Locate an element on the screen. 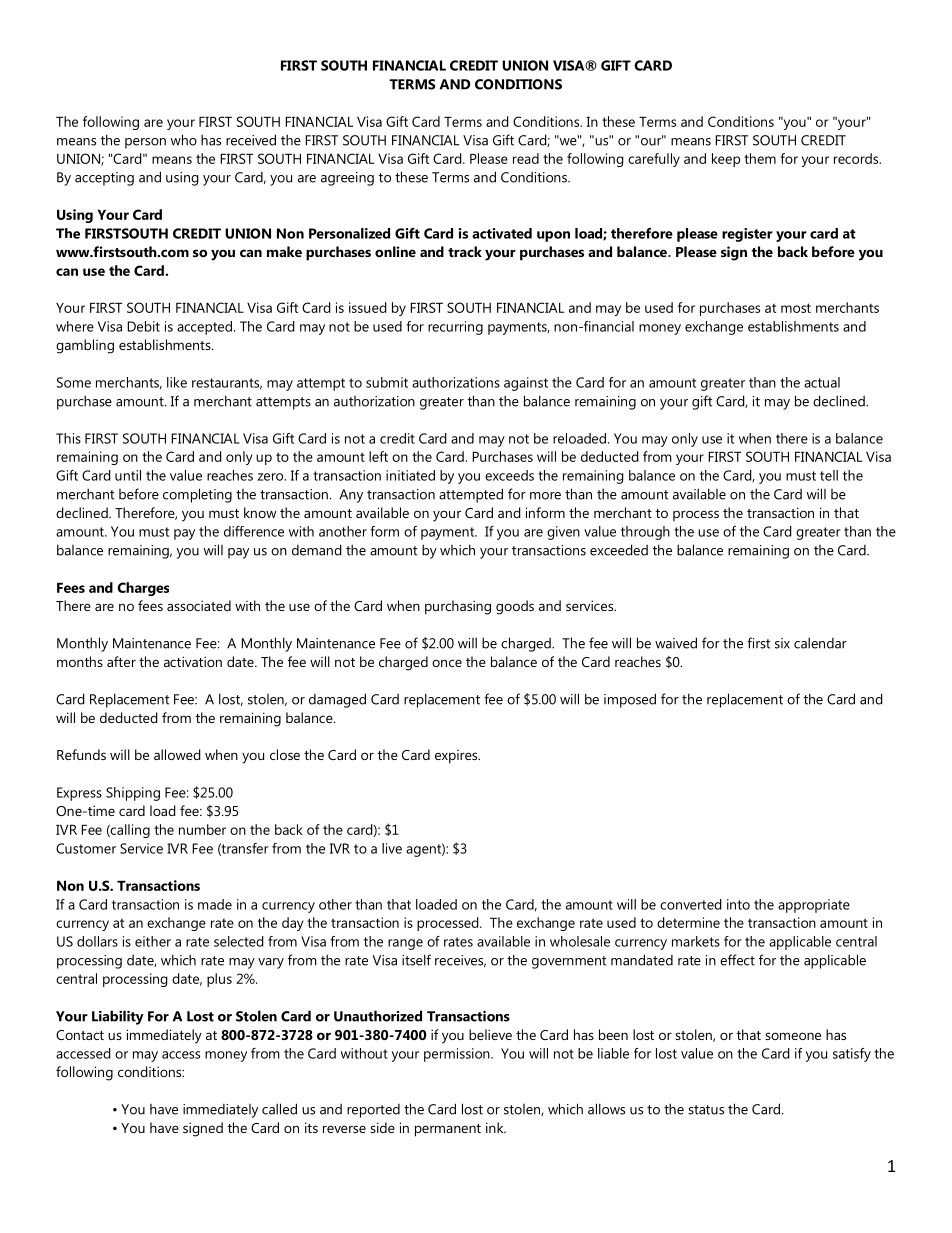 This screenshot has width=952, height=1233. them is located at coordinates (760, 158).
